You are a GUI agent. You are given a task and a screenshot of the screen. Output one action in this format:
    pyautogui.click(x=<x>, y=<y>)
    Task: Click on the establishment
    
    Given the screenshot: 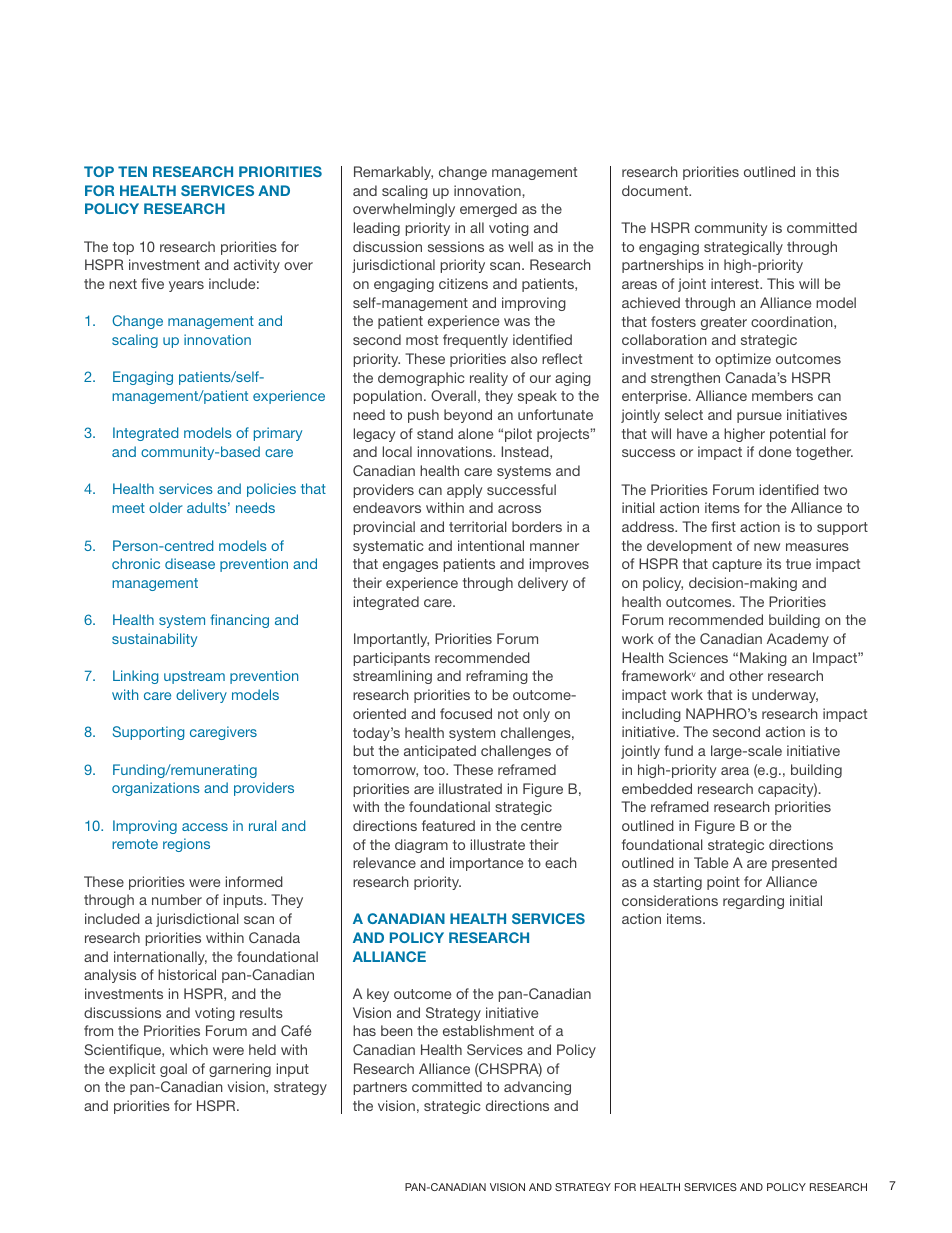 What is the action you would take?
    pyautogui.click(x=488, y=1030)
